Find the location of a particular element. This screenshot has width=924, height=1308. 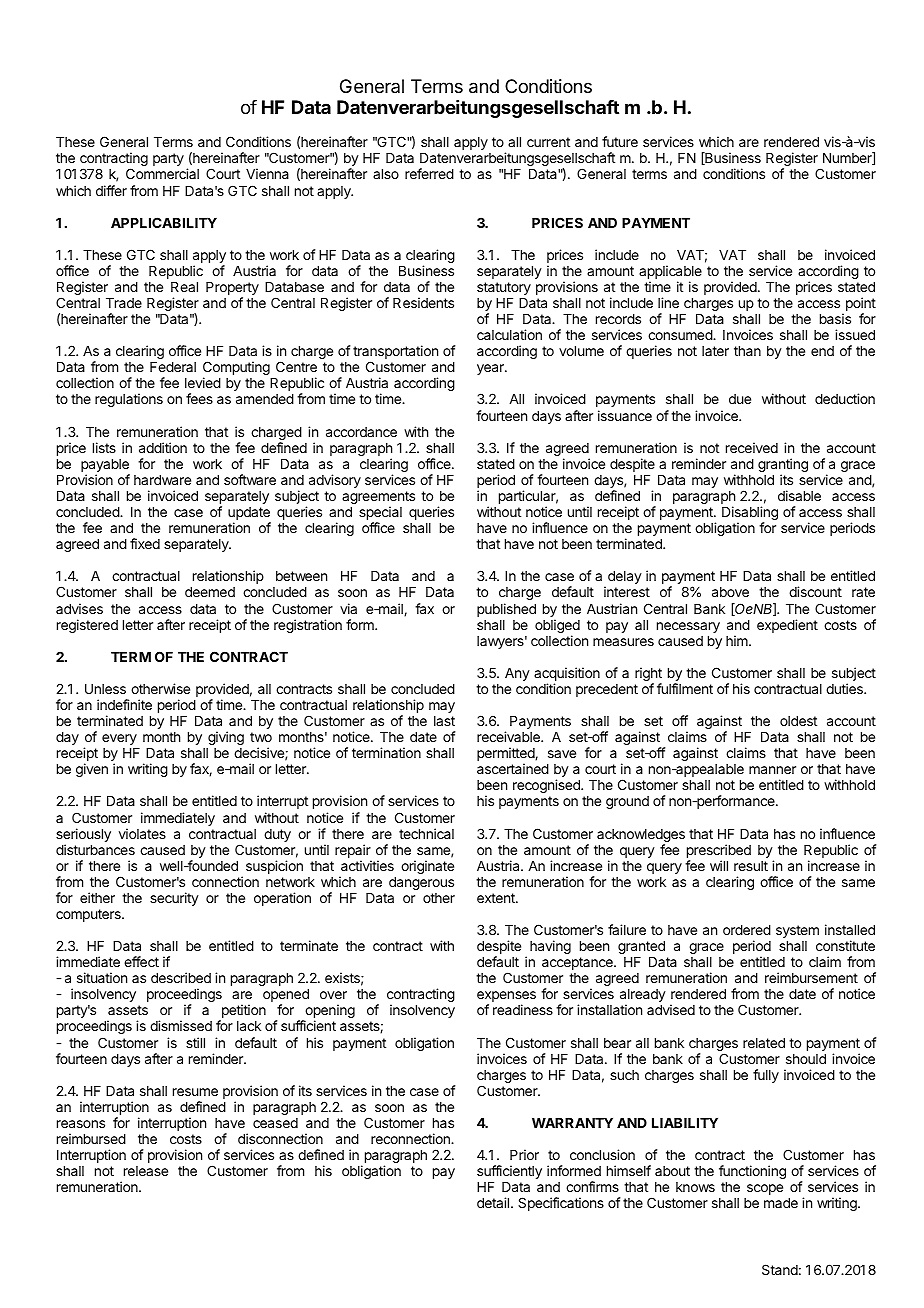

Commercial is located at coordinates (162, 173).
